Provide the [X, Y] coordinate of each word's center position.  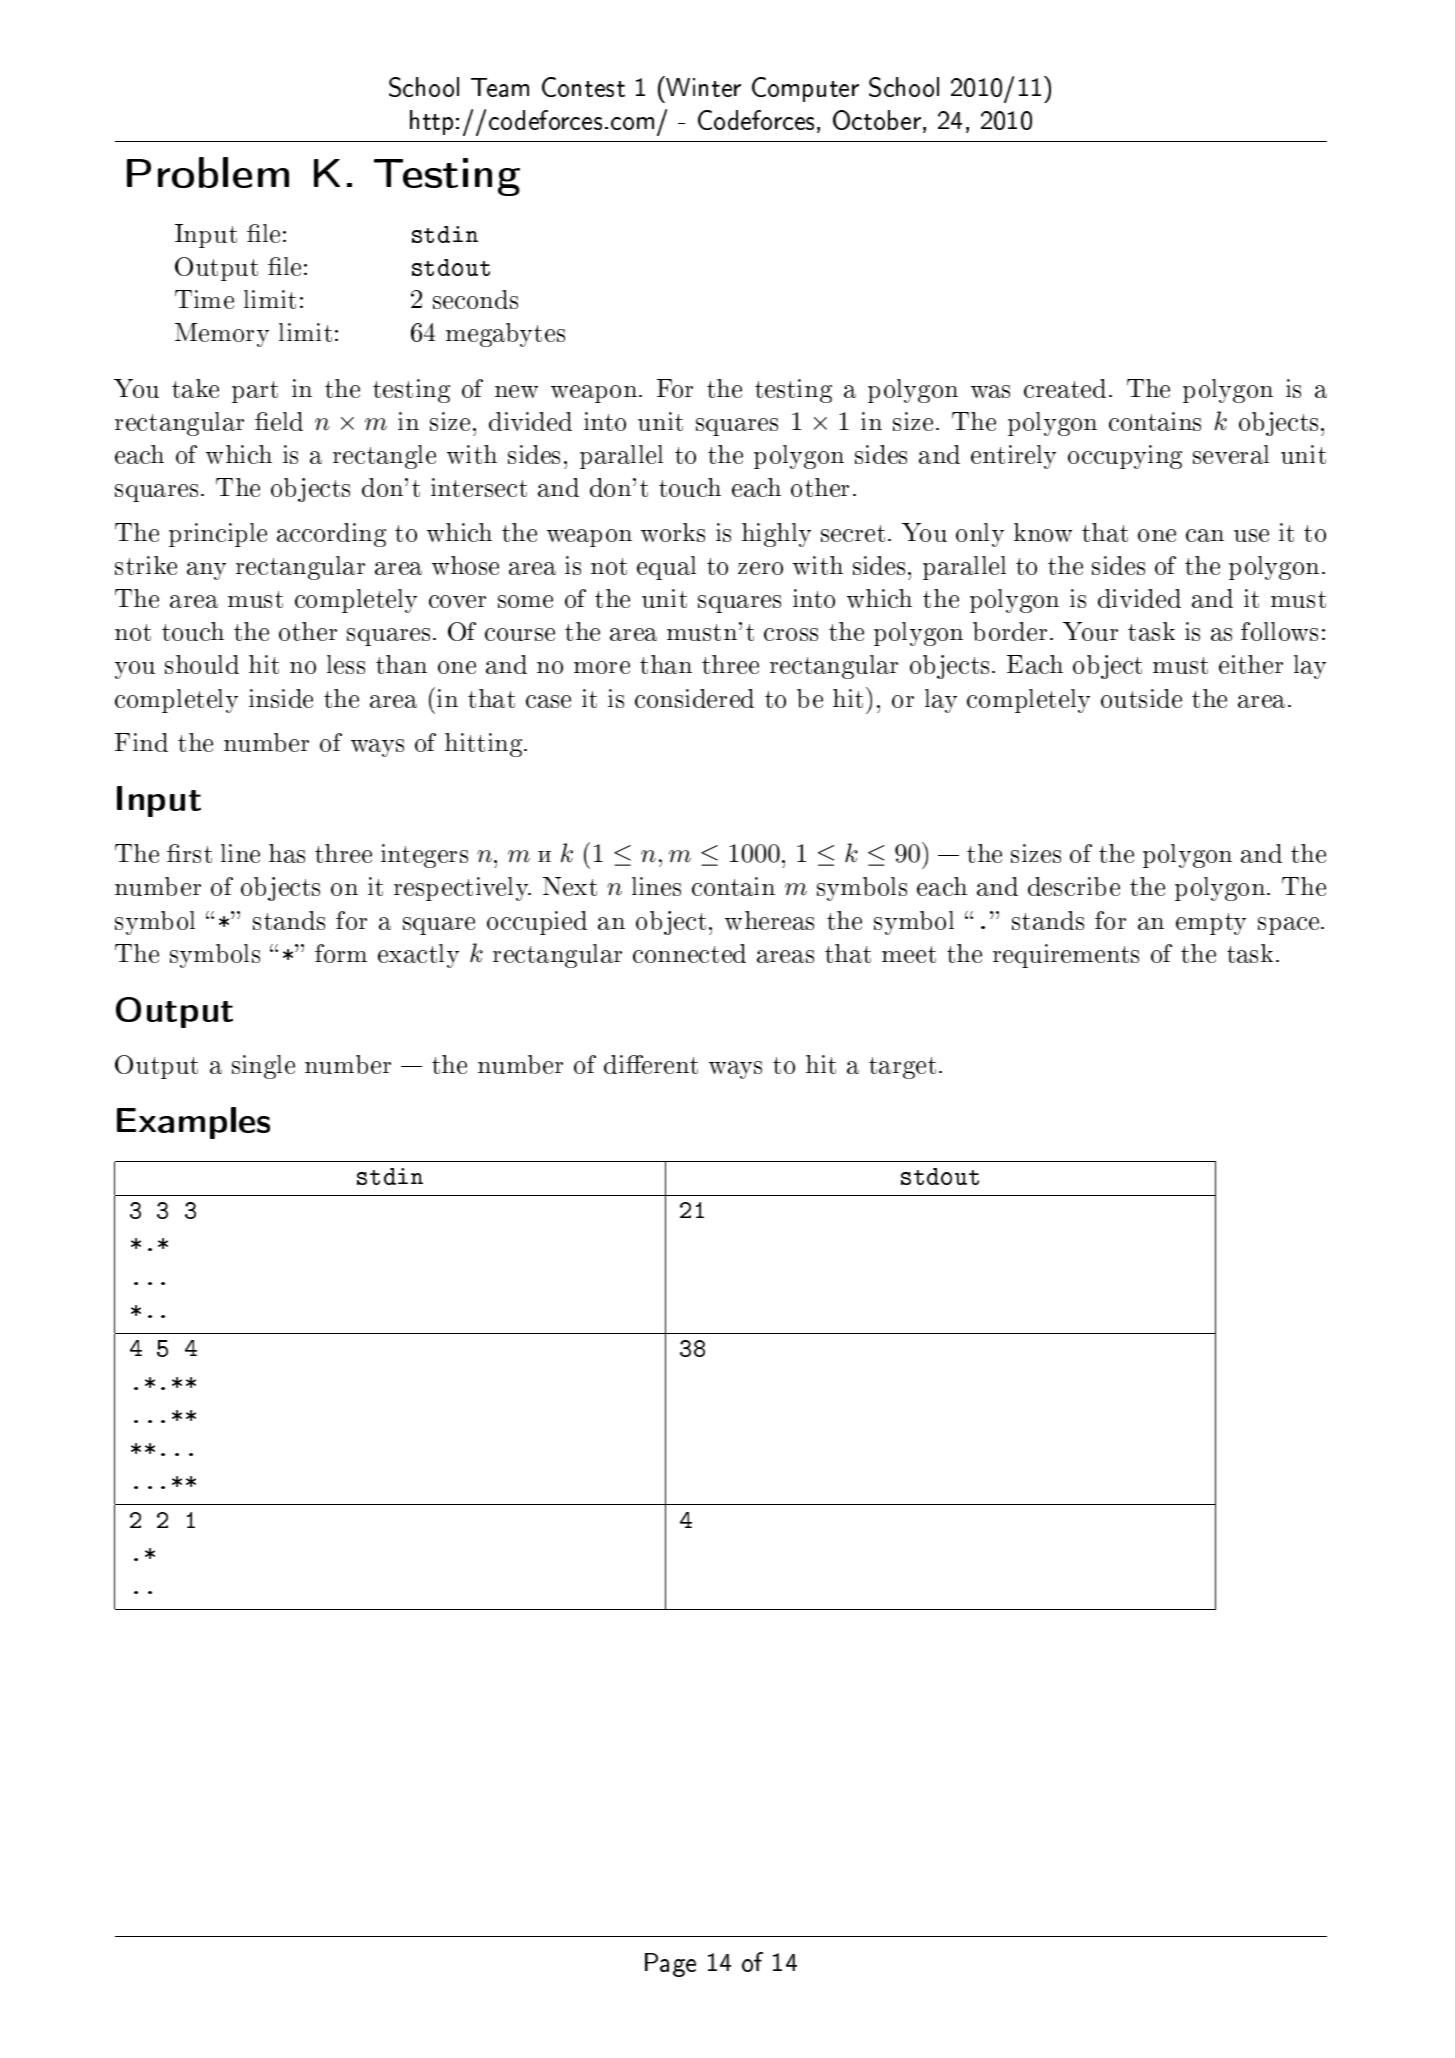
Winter [703, 87]
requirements [1066, 956]
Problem [208, 172]
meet [909, 954]
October [877, 120]
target [902, 1068]
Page [670, 1965]
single [263, 1067]
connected [689, 953]
